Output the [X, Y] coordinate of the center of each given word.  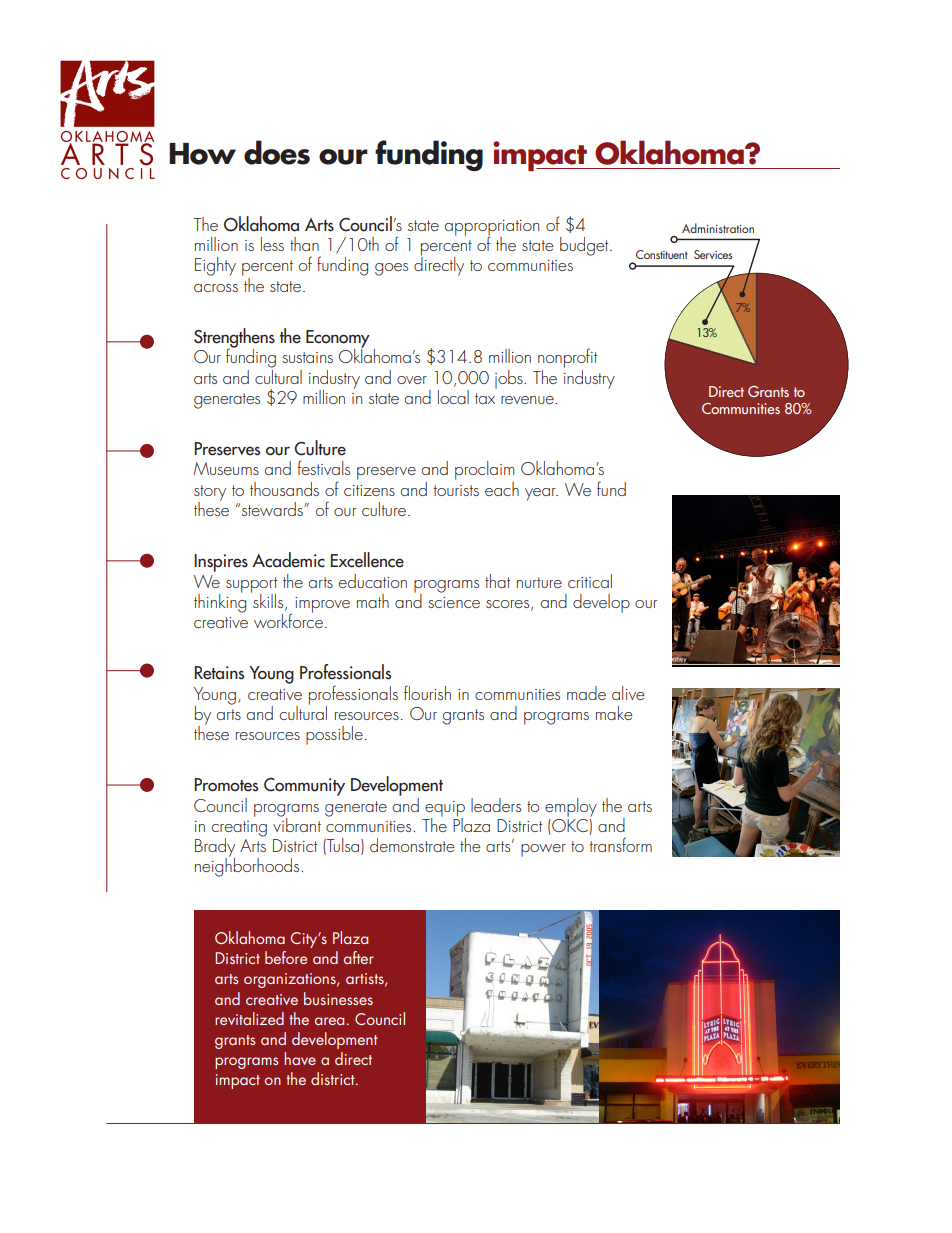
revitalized [249, 1018]
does [277, 152]
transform [621, 844]
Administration [718, 228]
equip [445, 810]
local [453, 397]
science [454, 602]
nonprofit [568, 358]
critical [590, 581]
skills [268, 600]
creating [239, 830]
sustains [307, 357]
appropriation [492, 229]
